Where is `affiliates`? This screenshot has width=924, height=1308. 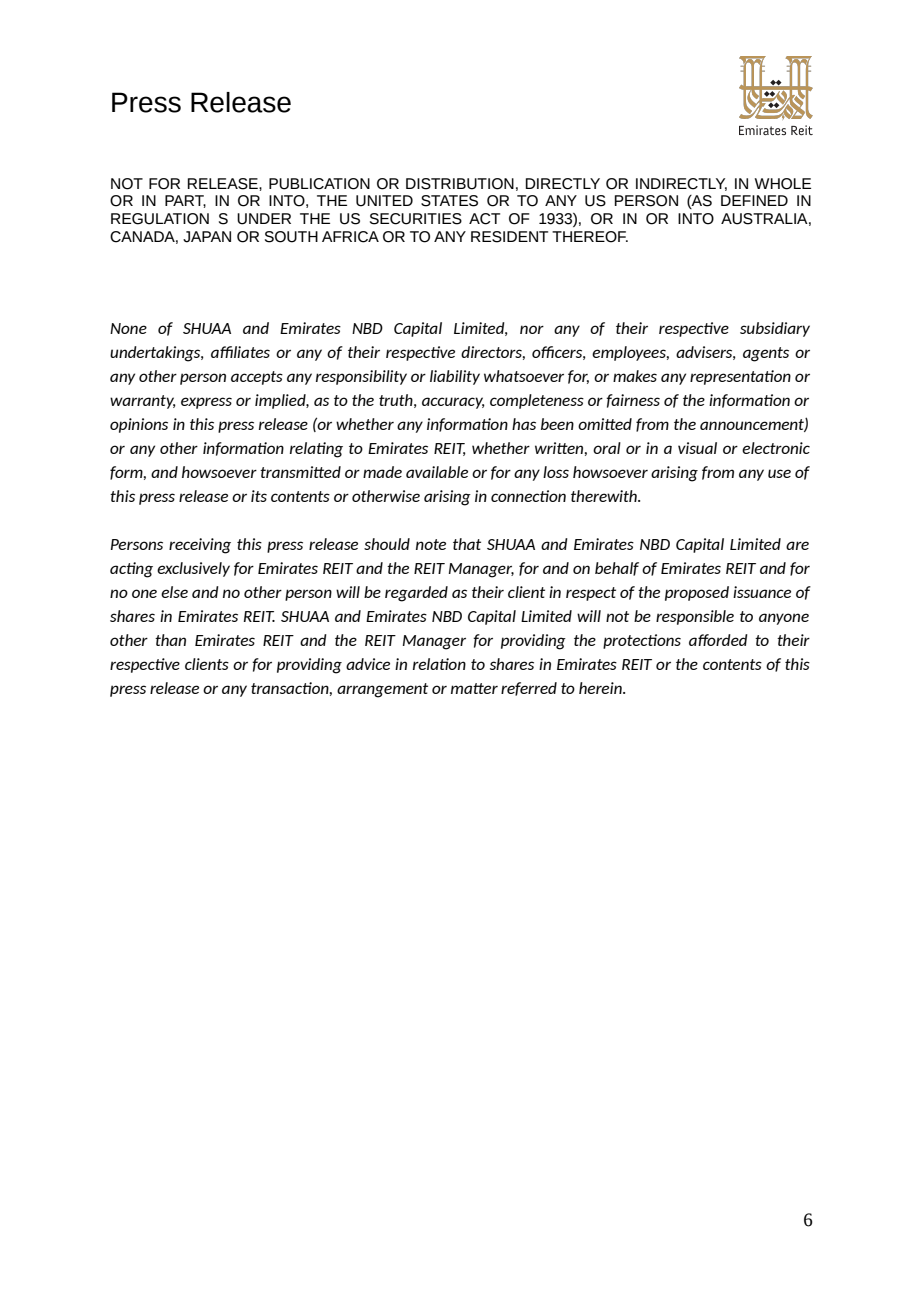 affiliates is located at coordinates (240, 352).
